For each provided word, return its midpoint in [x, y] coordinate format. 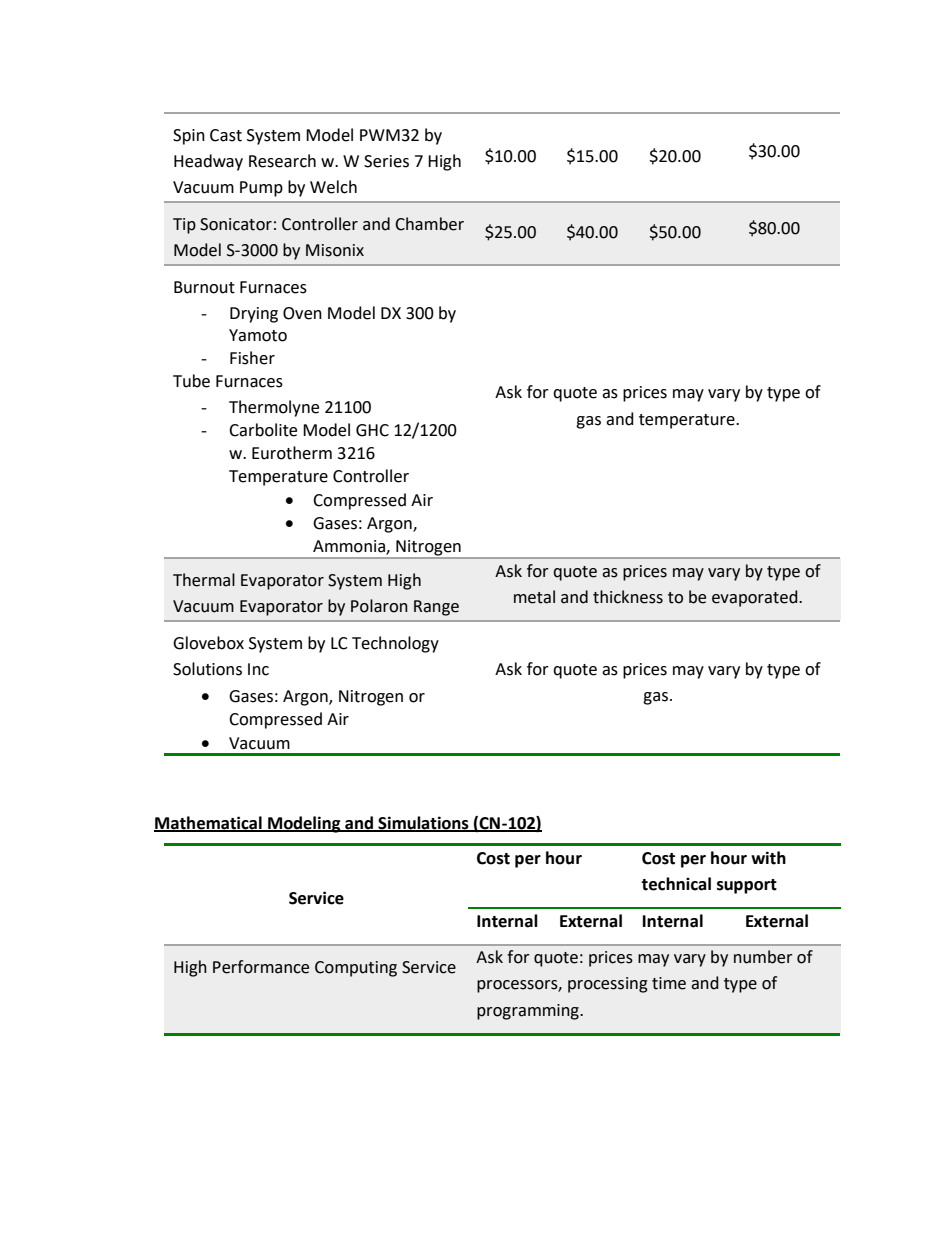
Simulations [423, 824]
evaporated [756, 598]
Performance [261, 967]
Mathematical [209, 824]
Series [386, 161]
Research [282, 161]
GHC [372, 430]
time [669, 983]
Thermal [204, 580]
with [768, 858]
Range [436, 608]
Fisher [252, 358]
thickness [628, 597]
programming [529, 1012]
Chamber [429, 224]
